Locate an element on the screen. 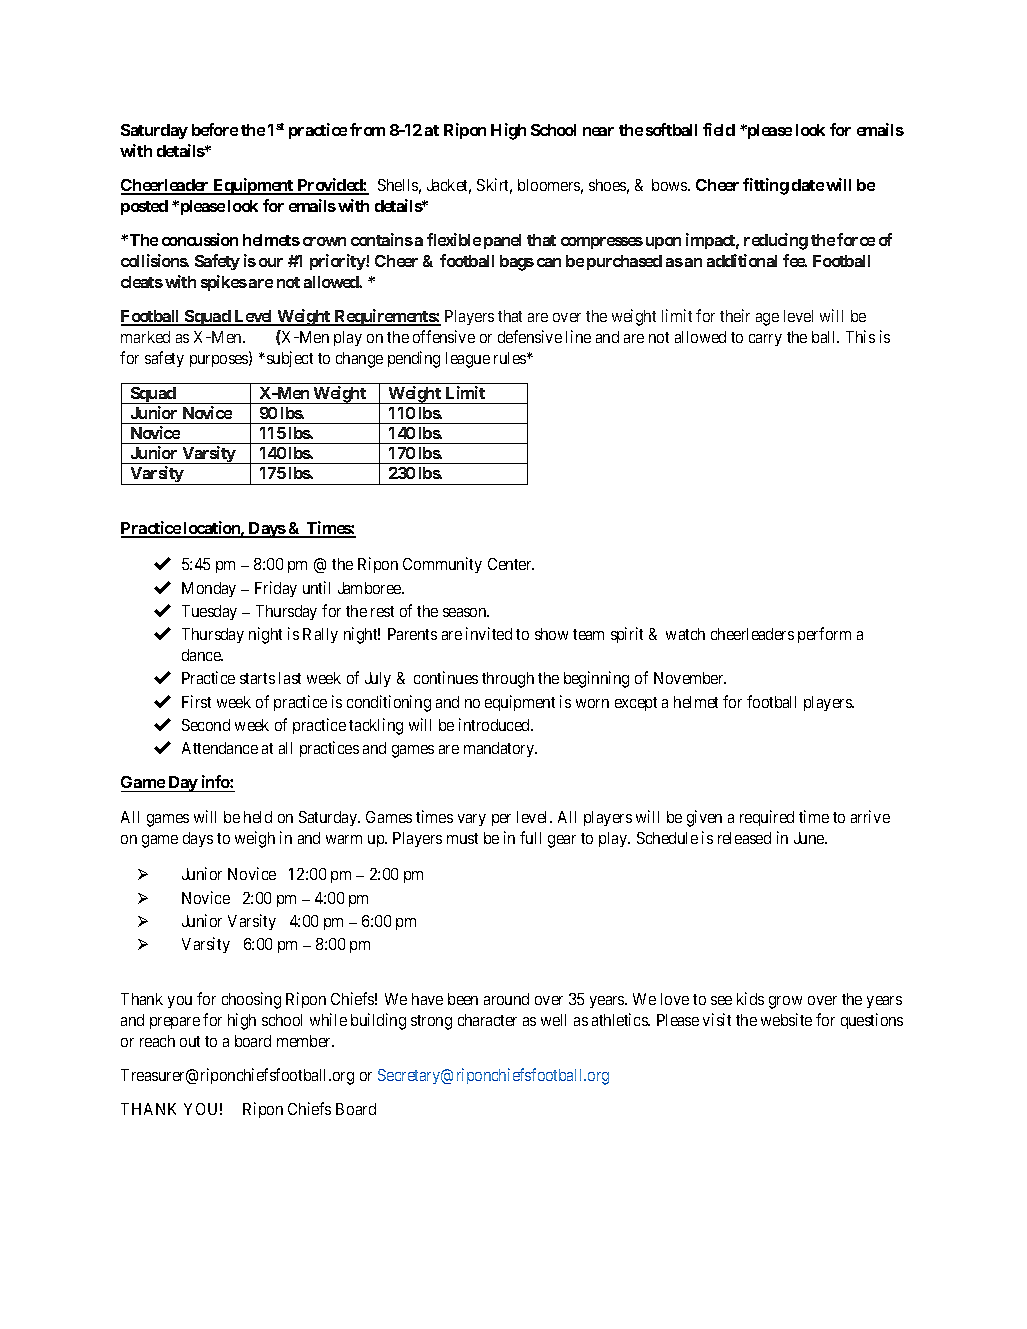  date is located at coordinates (808, 185).
